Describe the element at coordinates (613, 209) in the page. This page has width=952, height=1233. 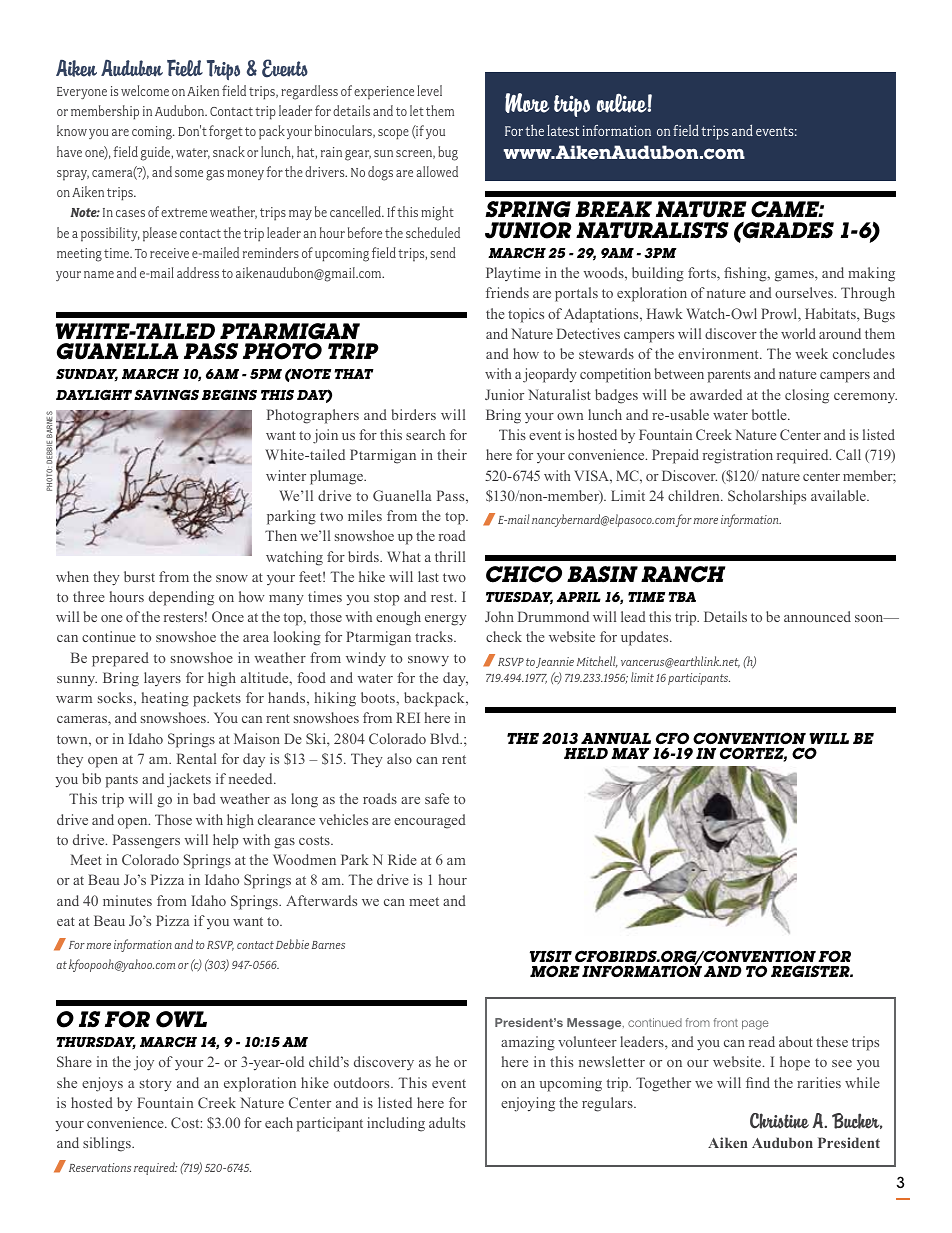
I see `break` at that location.
